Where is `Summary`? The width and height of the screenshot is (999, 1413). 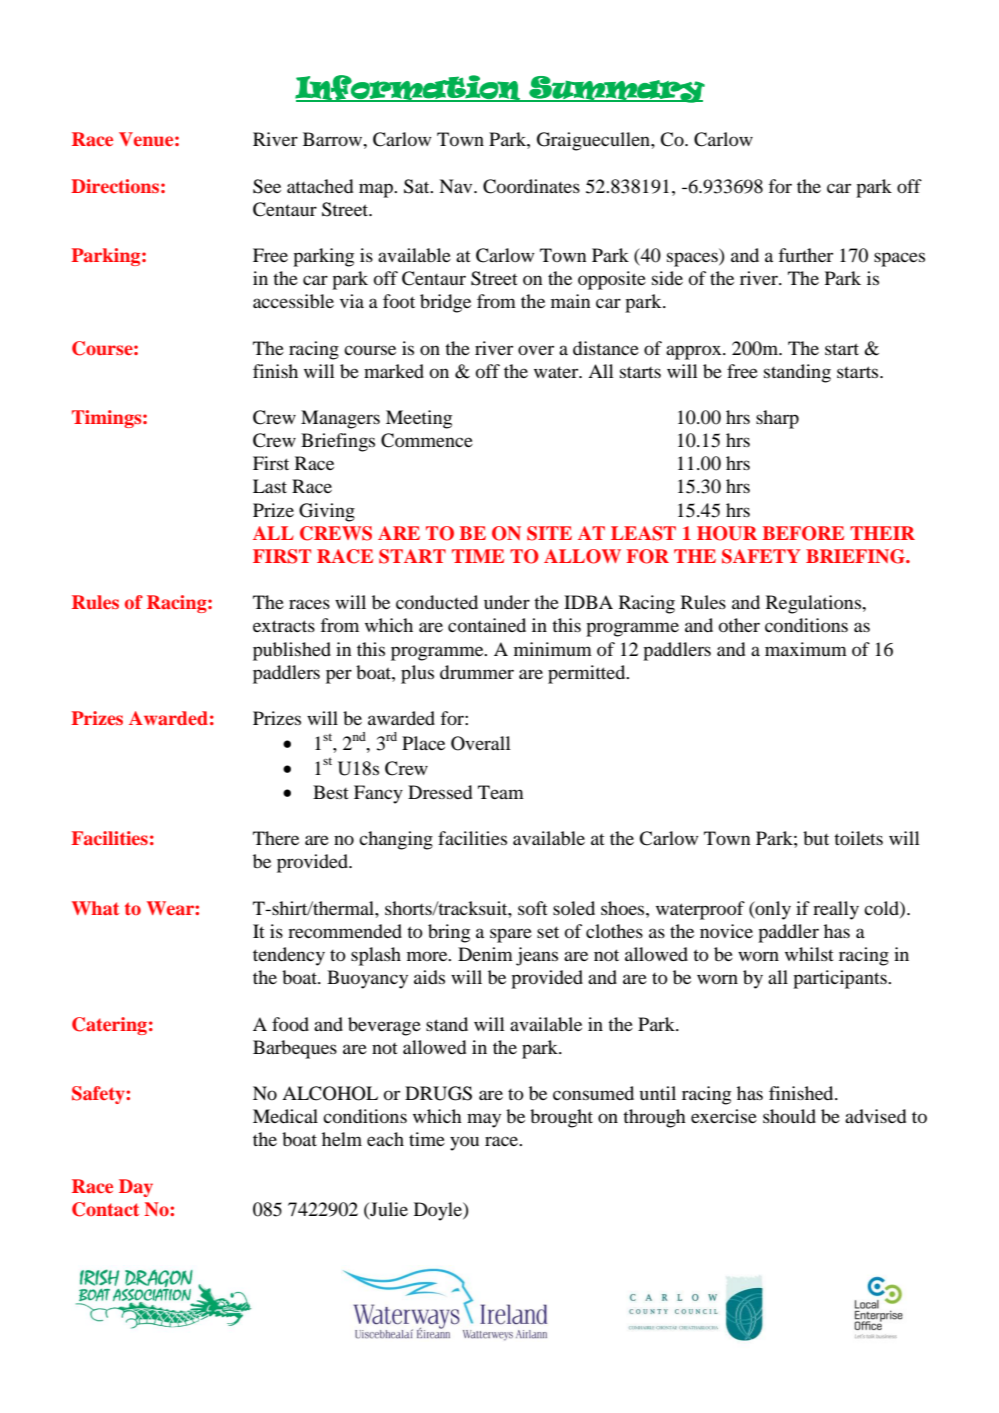
Summary is located at coordinates (616, 89).
